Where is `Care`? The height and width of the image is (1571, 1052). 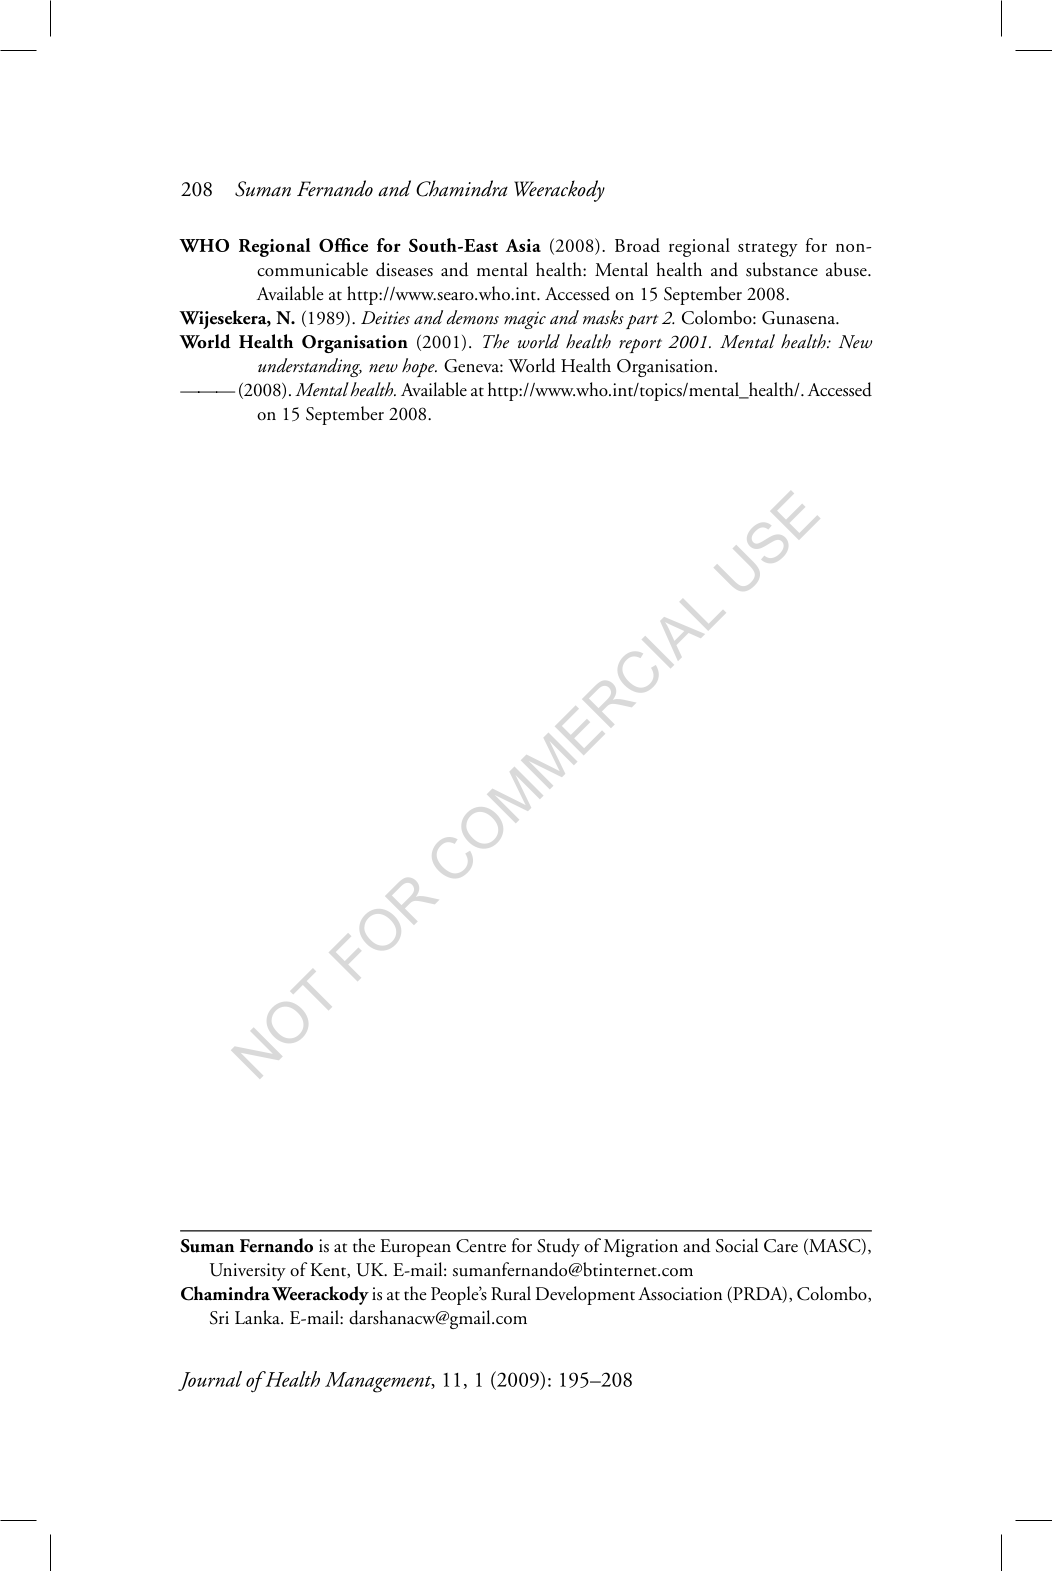
Care is located at coordinates (781, 1246).
